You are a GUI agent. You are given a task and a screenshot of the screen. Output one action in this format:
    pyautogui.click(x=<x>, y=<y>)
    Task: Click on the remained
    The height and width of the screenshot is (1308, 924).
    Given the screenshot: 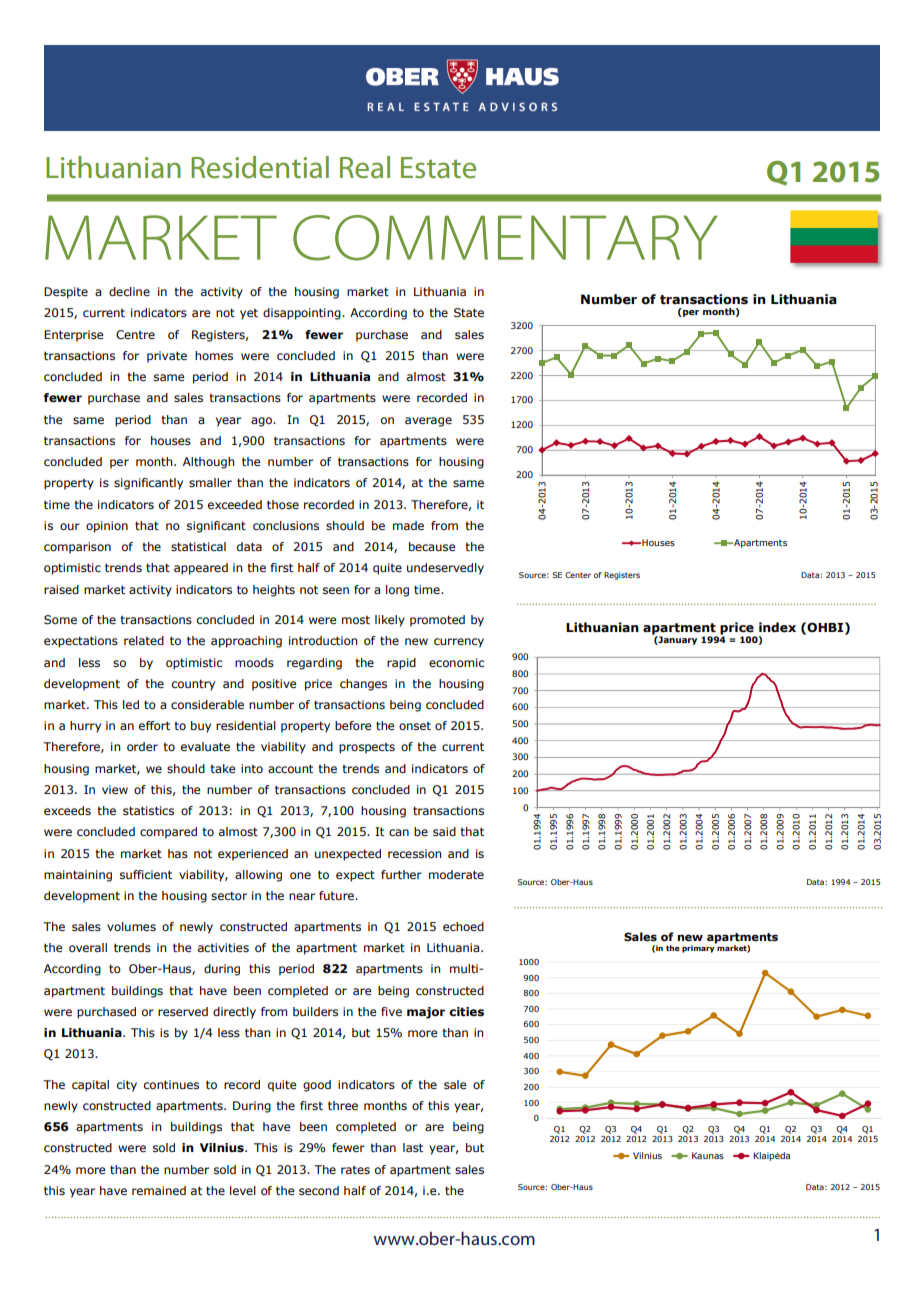 What is the action you would take?
    pyautogui.click(x=159, y=1190)
